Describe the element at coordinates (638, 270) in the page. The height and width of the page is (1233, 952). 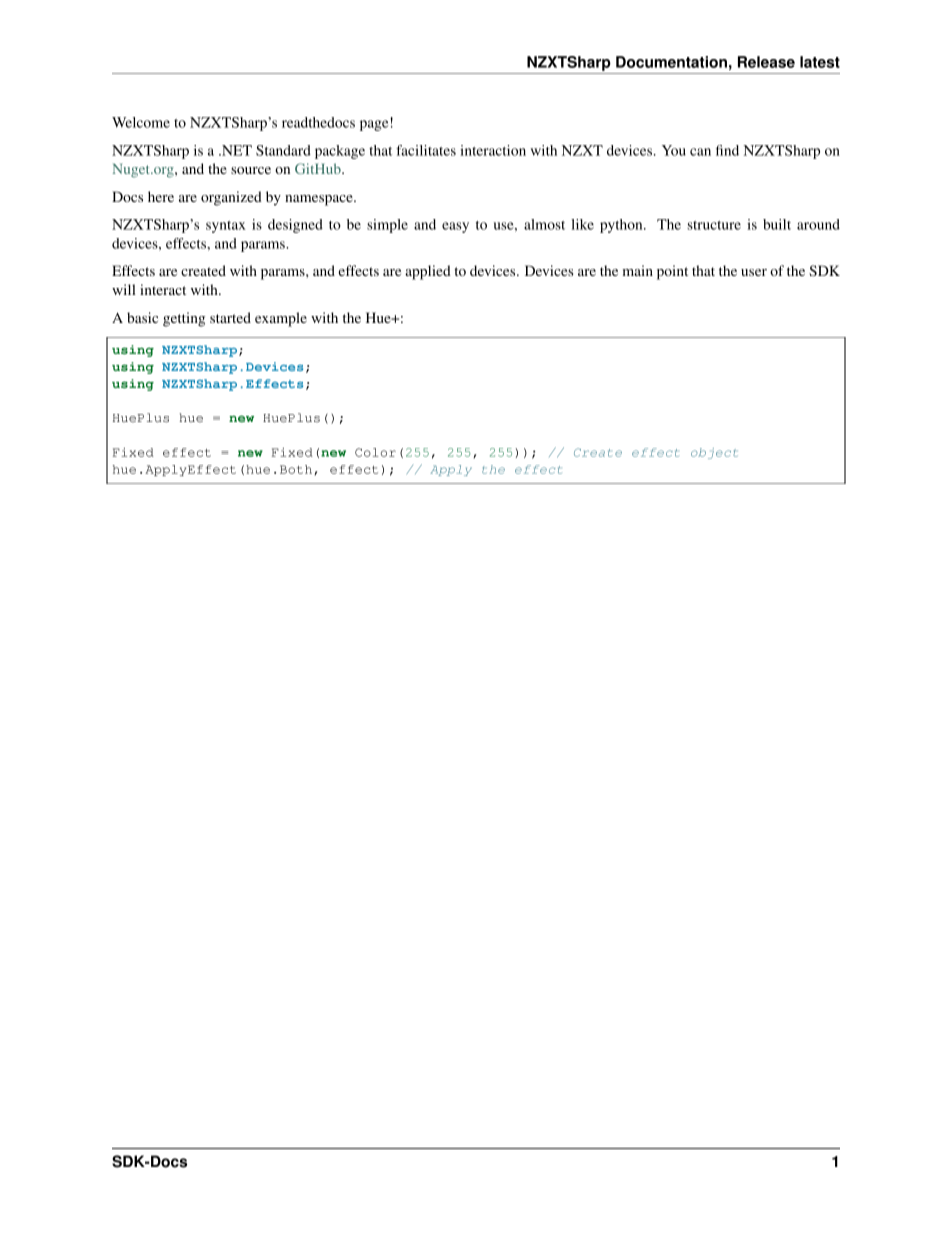
I see `main` at that location.
